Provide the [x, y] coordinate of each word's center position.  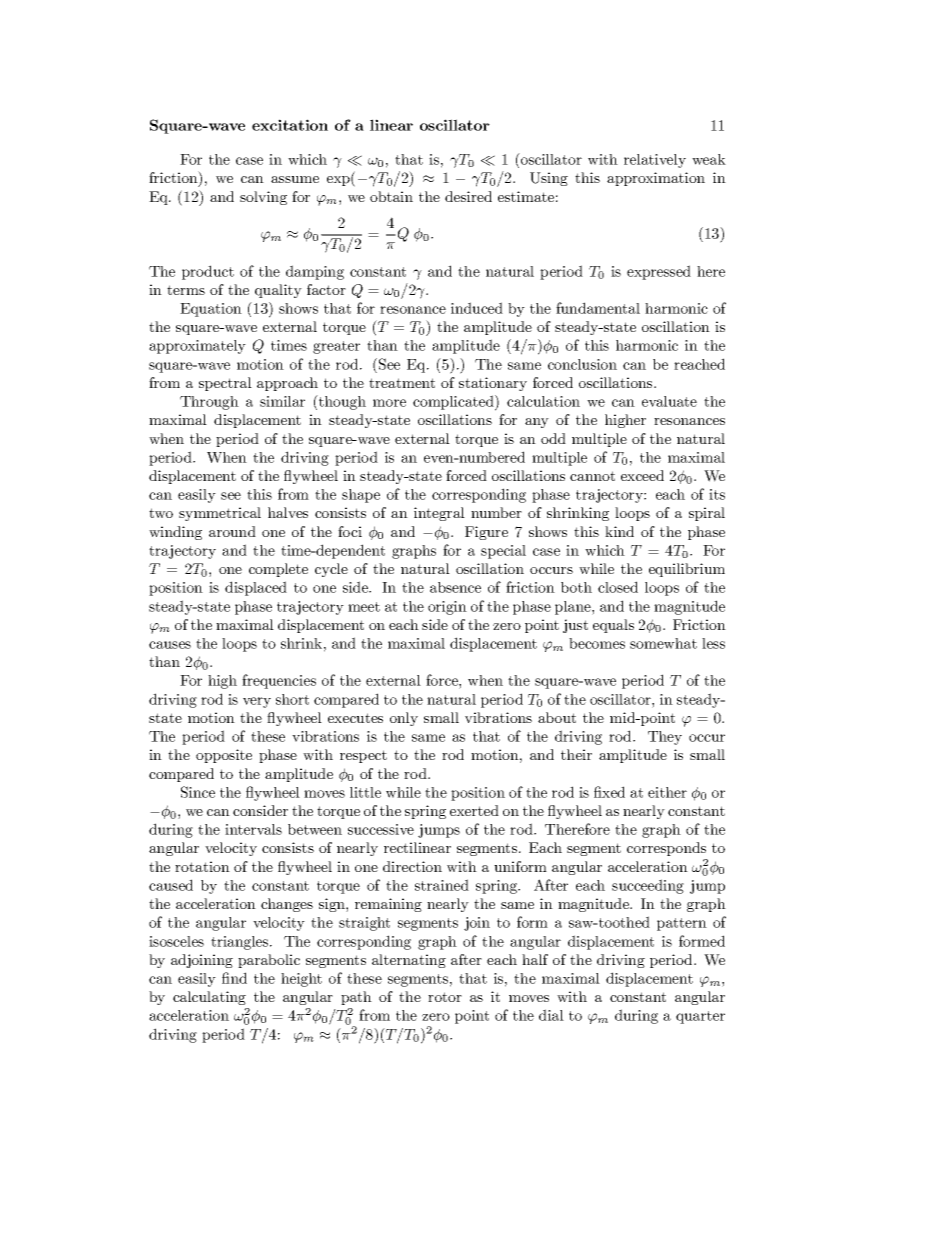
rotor [445, 997]
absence [455, 587]
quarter [700, 1017]
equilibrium [687, 570]
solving [263, 198]
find [234, 978]
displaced [256, 588]
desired [468, 196]
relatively [655, 161]
